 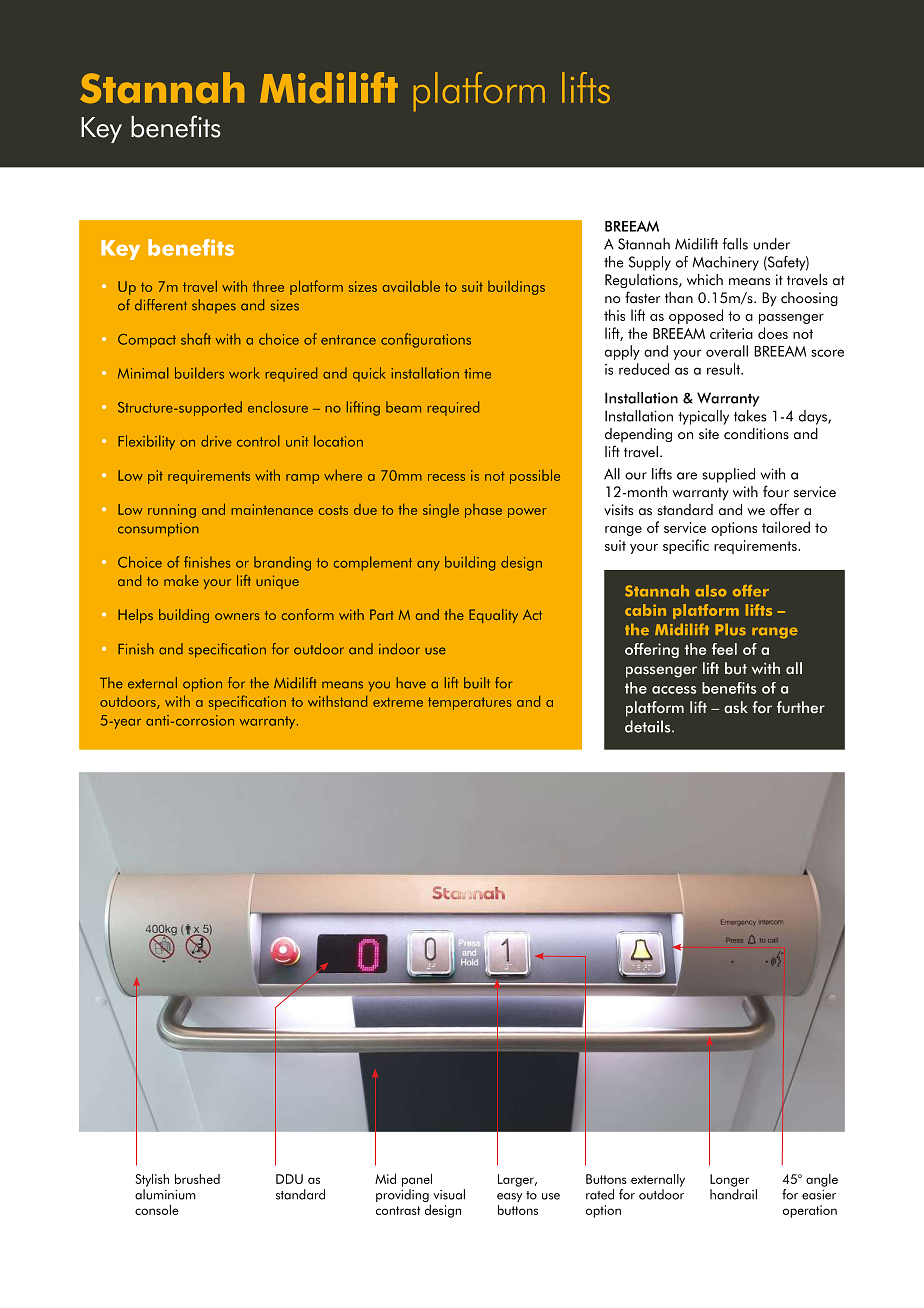 What do you see at coordinates (197, 1179) in the document?
I see `brushed` at bounding box center [197, 1179].
